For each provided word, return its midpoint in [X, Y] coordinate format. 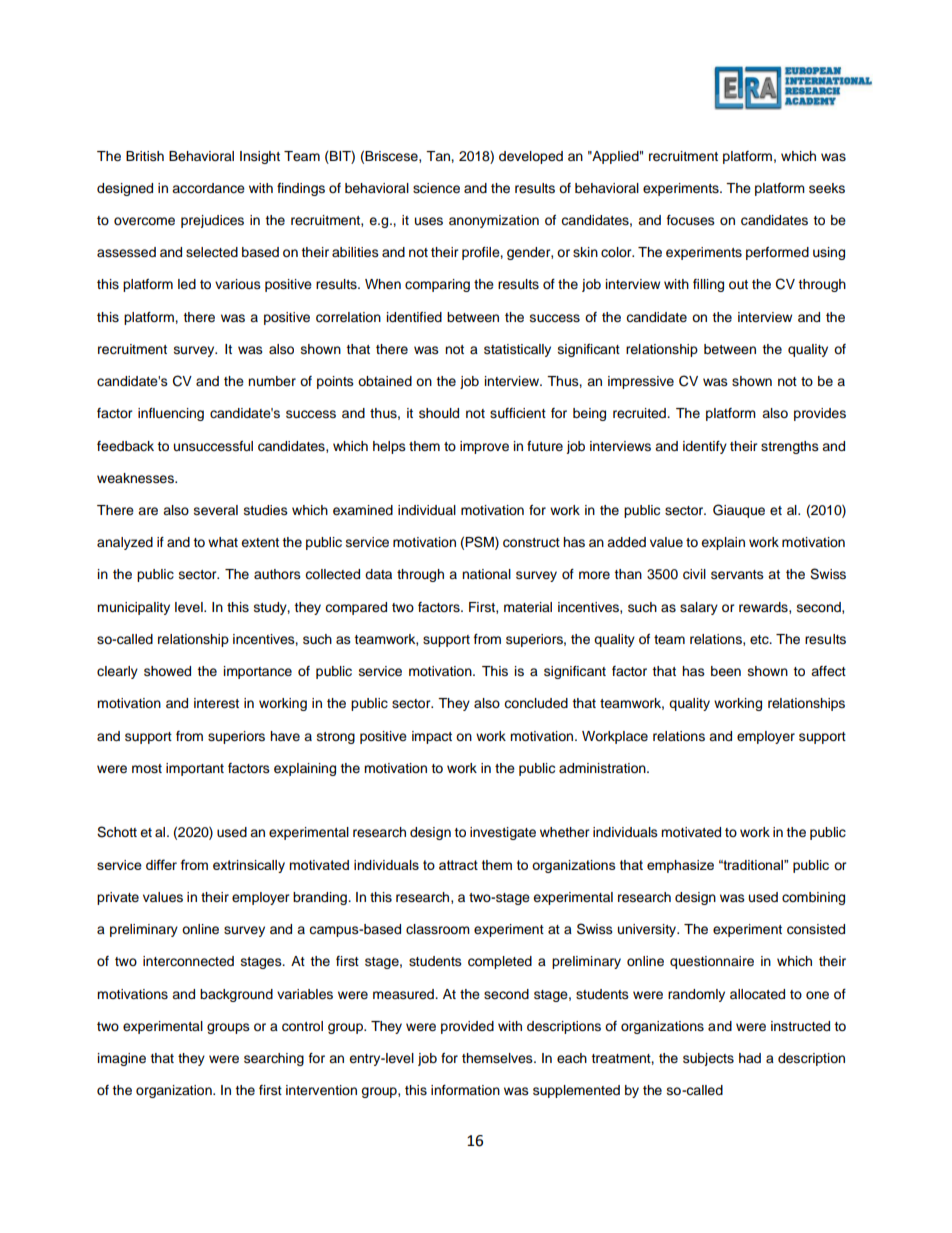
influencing [171, 414]
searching [274, 1059]
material [528, 607]
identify [705, 447]
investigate [503, 833]
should [439, 413]
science [436, 188]
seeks [827, 188]
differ [161, 864]
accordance [208, 188]
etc [760, 640]
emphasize [680, 866]
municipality [133, 608]
